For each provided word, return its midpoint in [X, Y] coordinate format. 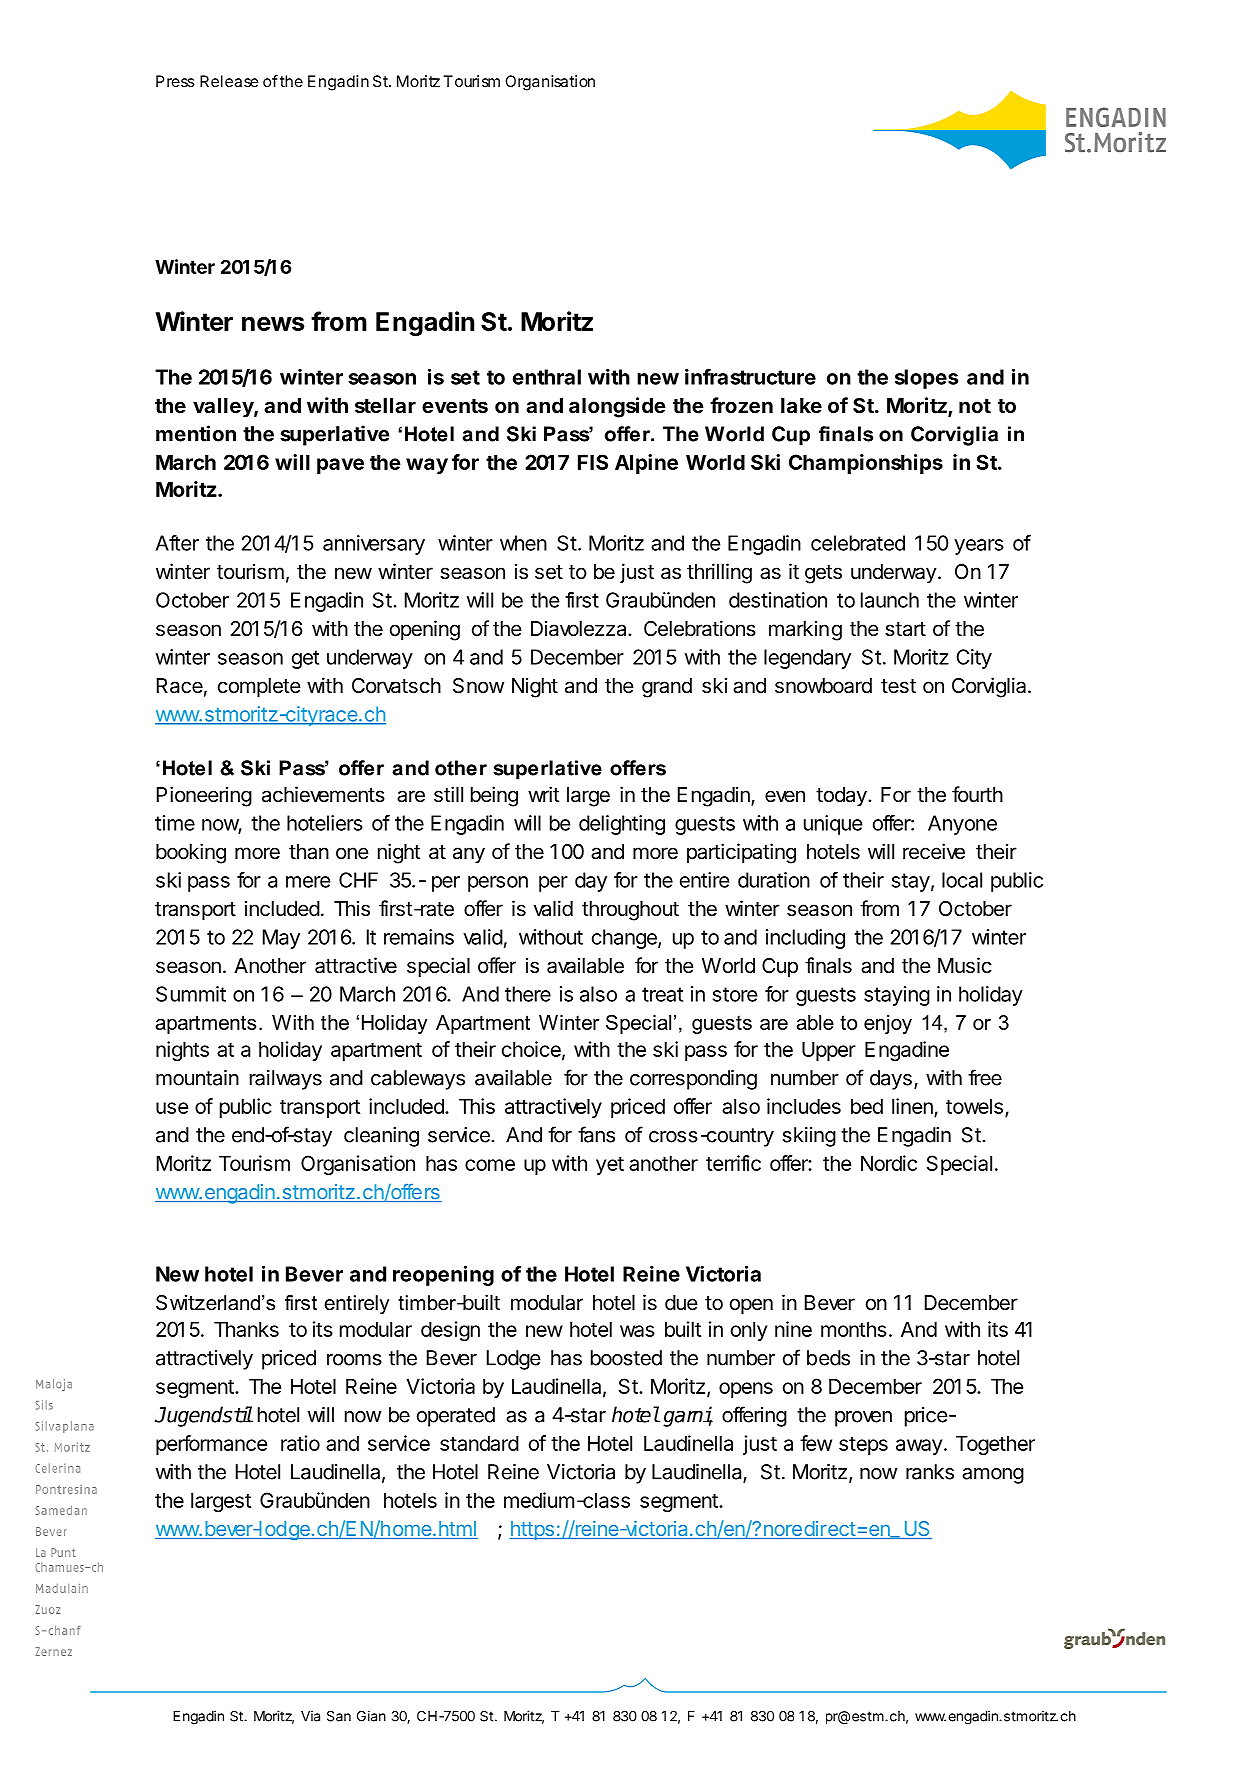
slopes [926, 379]
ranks [930, 1472]
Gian [371, 1716]
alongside [617, 407]
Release [229, 81]
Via [310, 1716]
